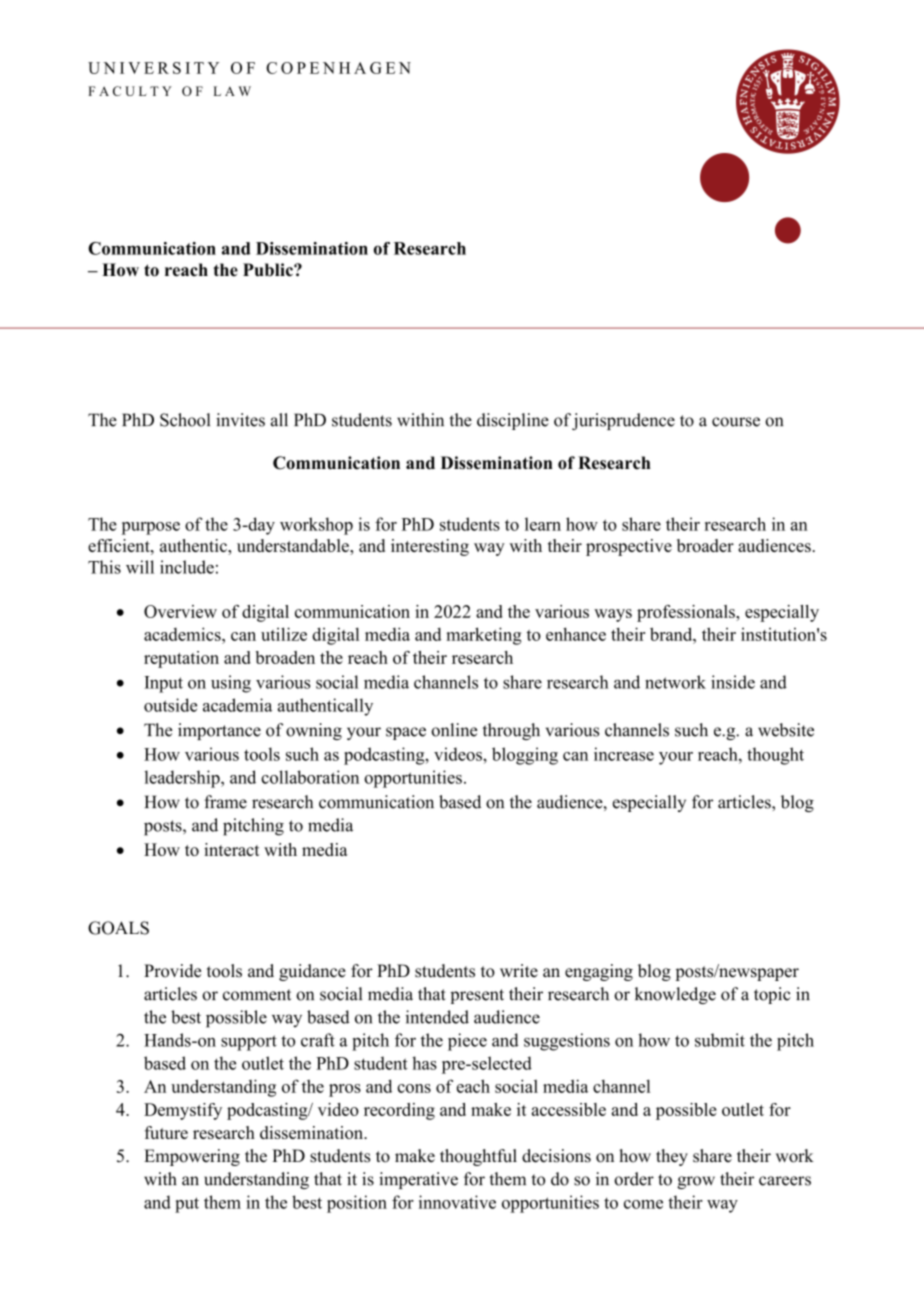  Describe the element at coordinates (219, 731) in the screenshot. I see `importance` at that location.
